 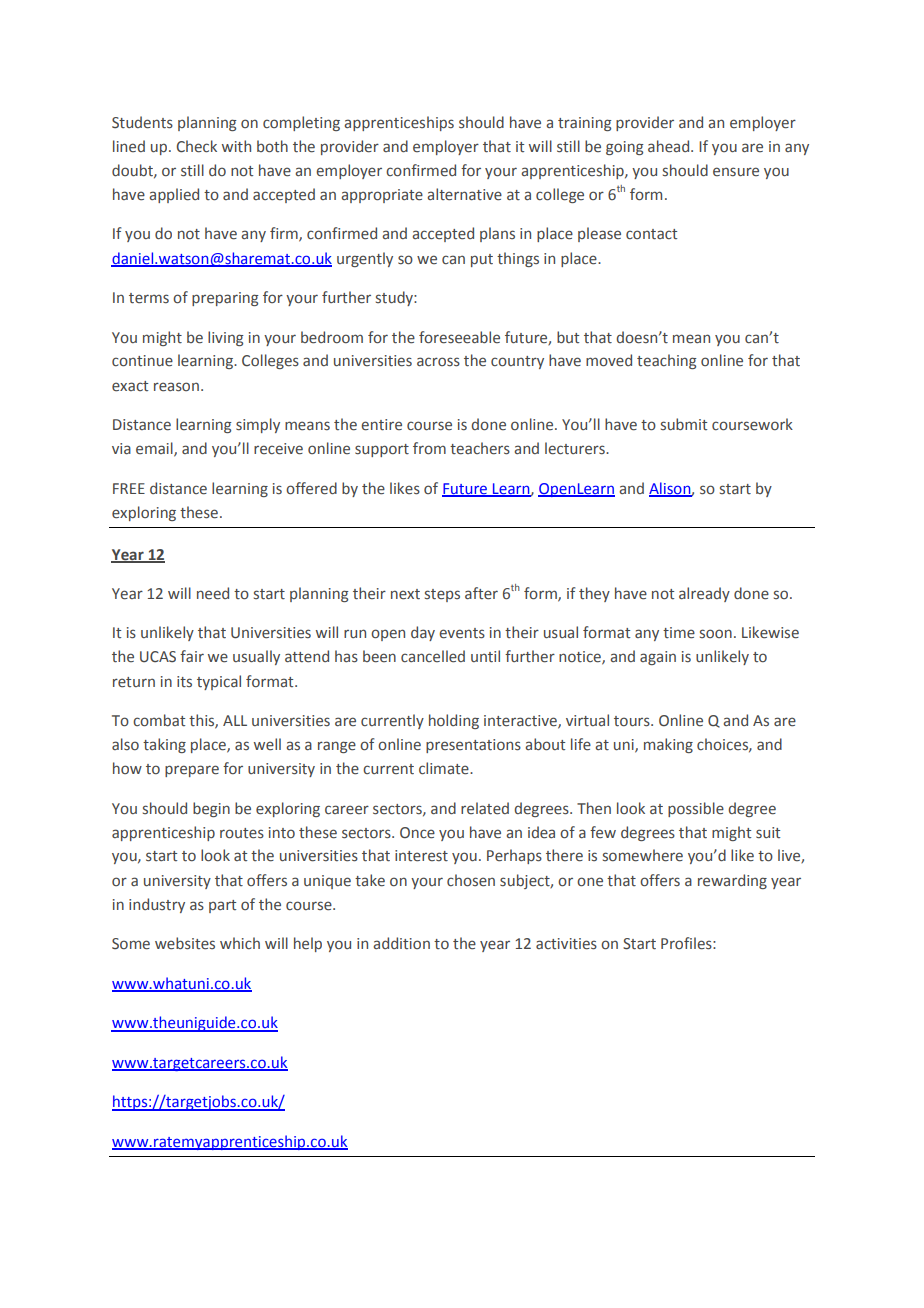 What do you see at coordinates (668, 745) in the image?
I see `making` at bounding box center [668, 745].
